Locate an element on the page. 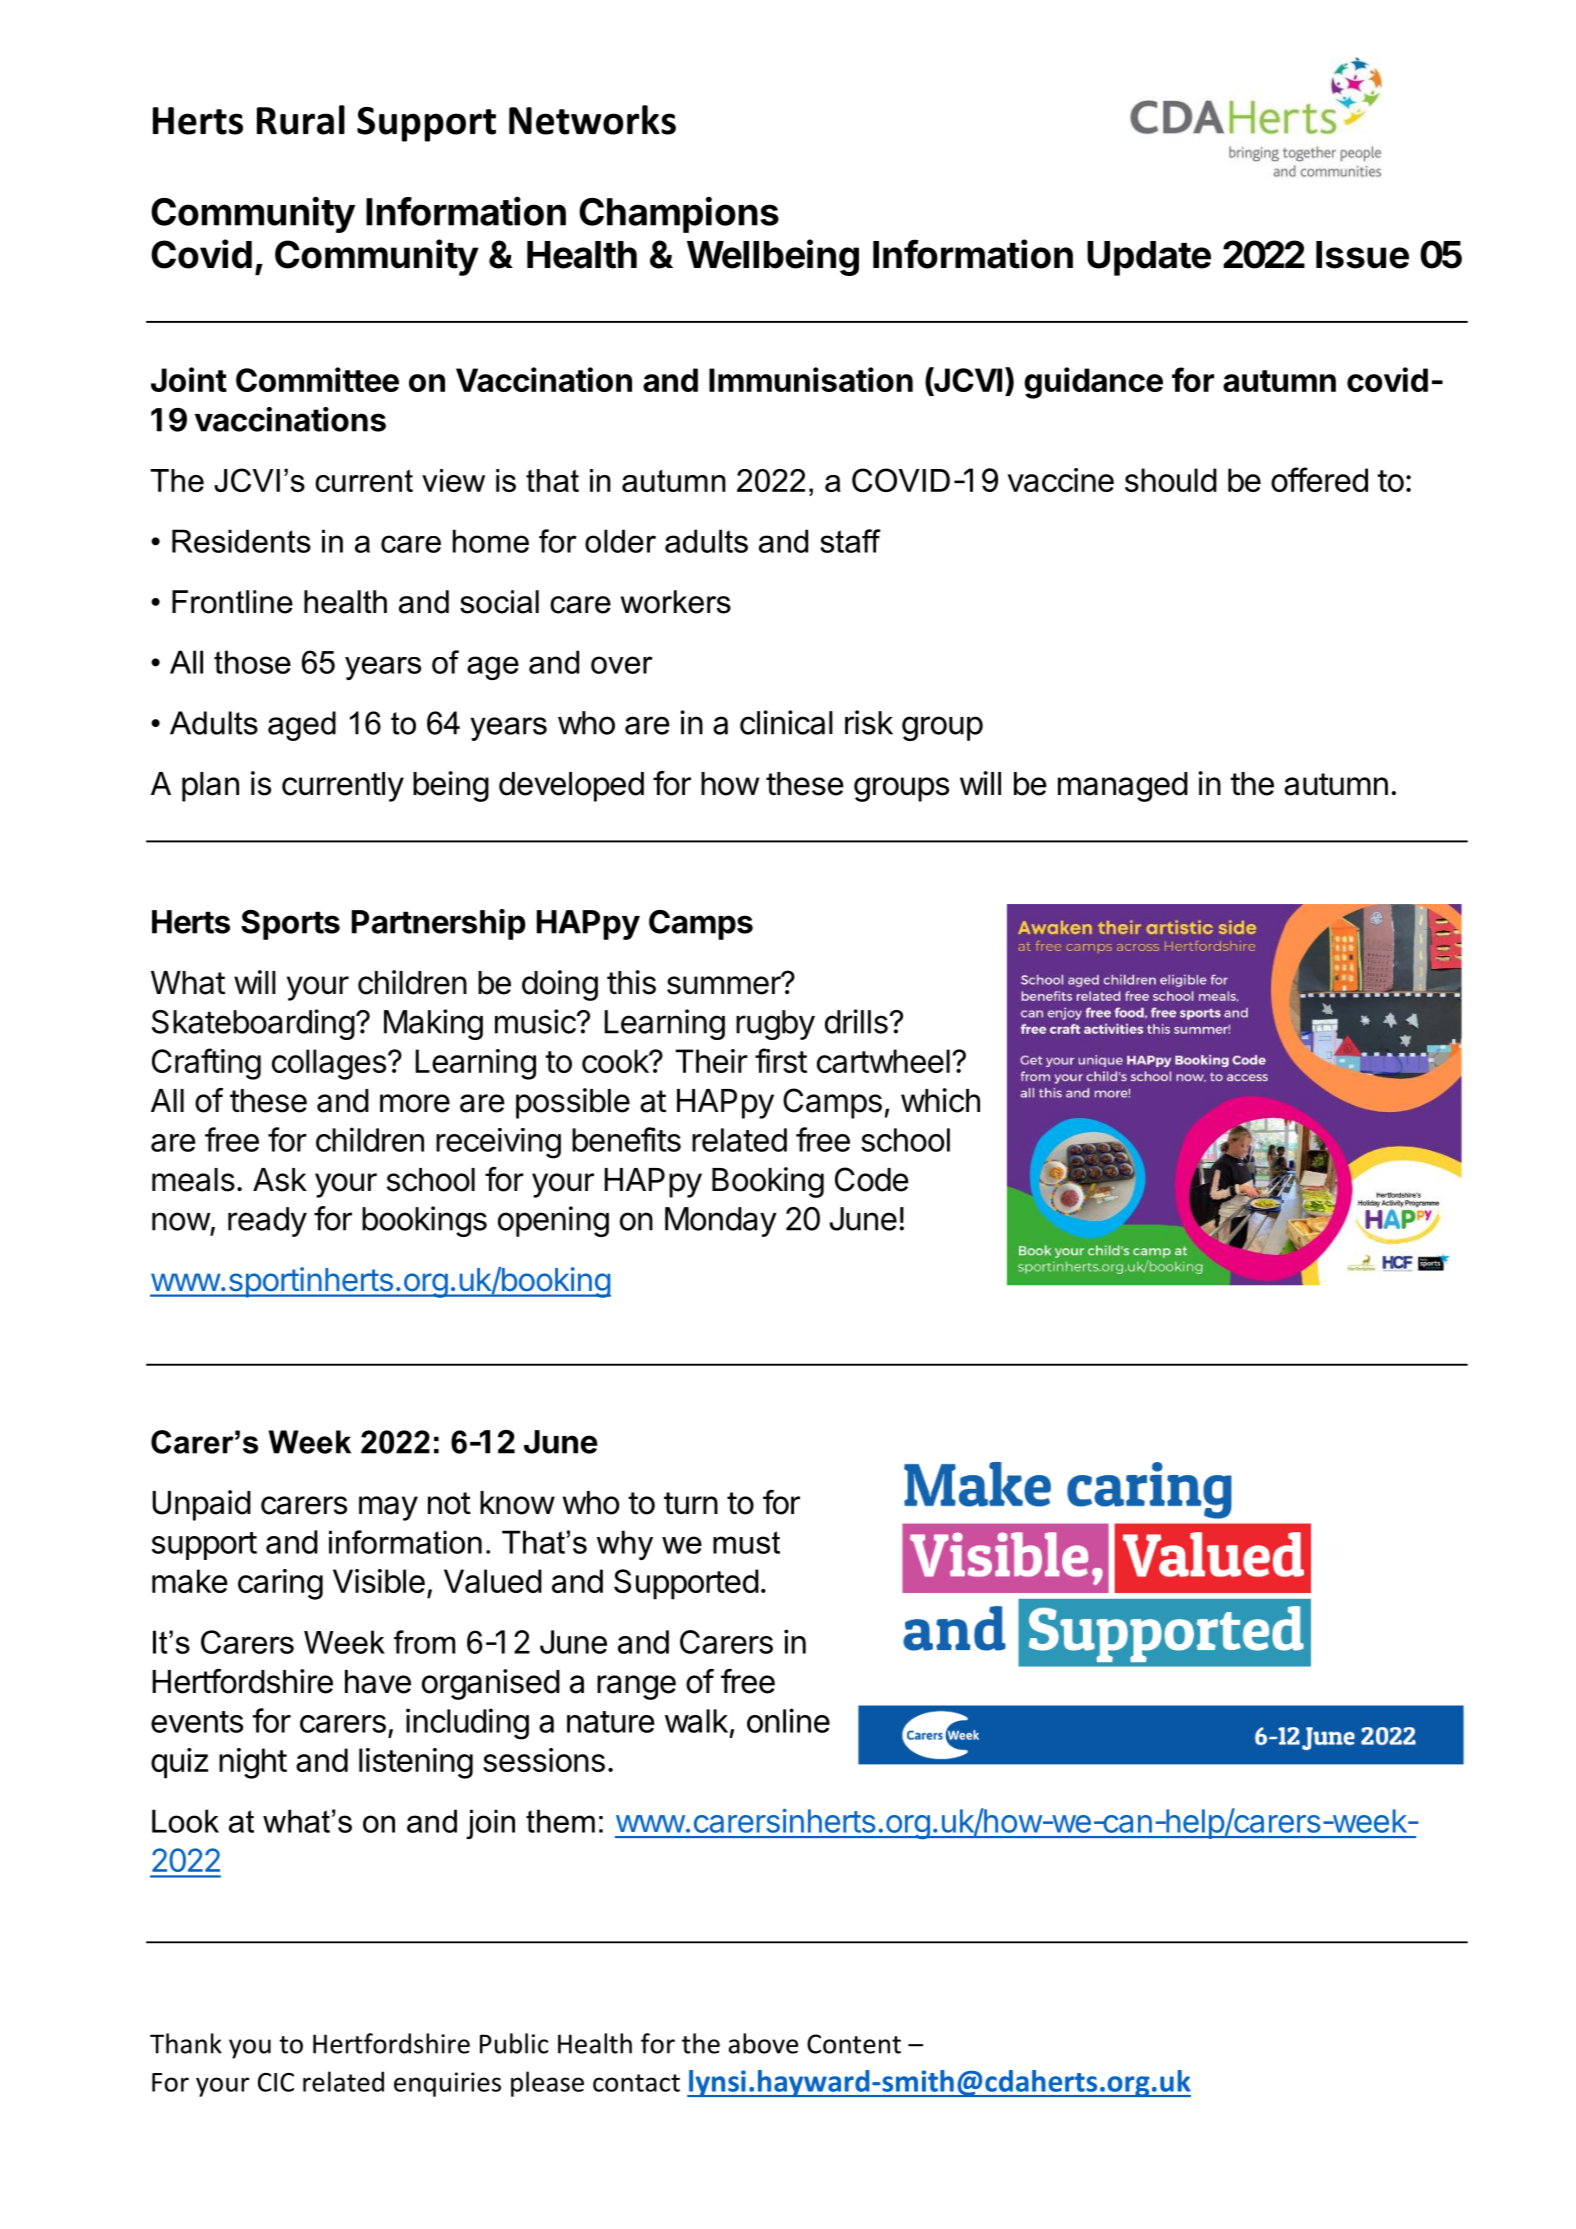  Content is located at coordinates (854, 2044).
